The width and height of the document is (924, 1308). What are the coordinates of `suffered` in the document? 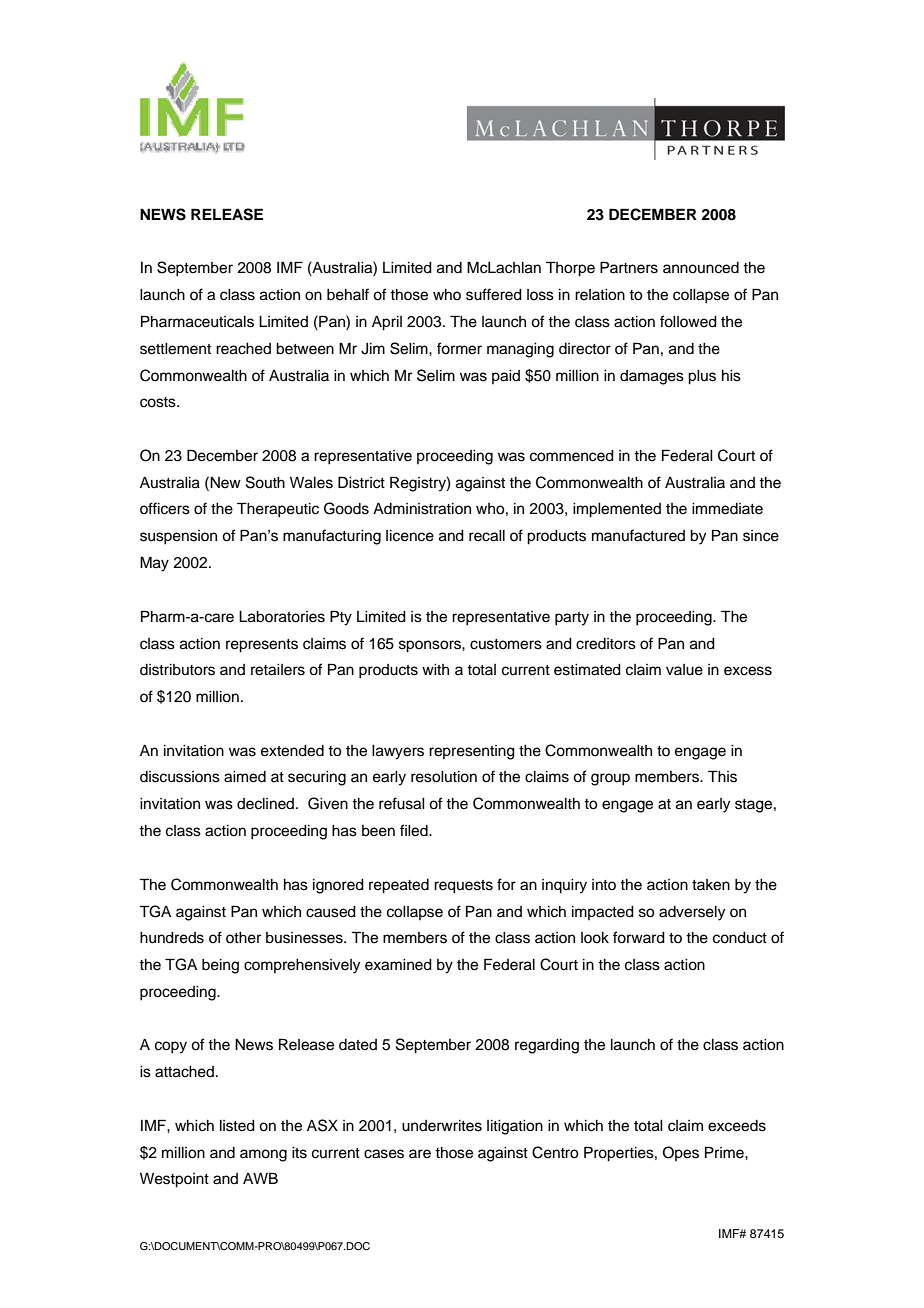 It's located at (494, 294).
